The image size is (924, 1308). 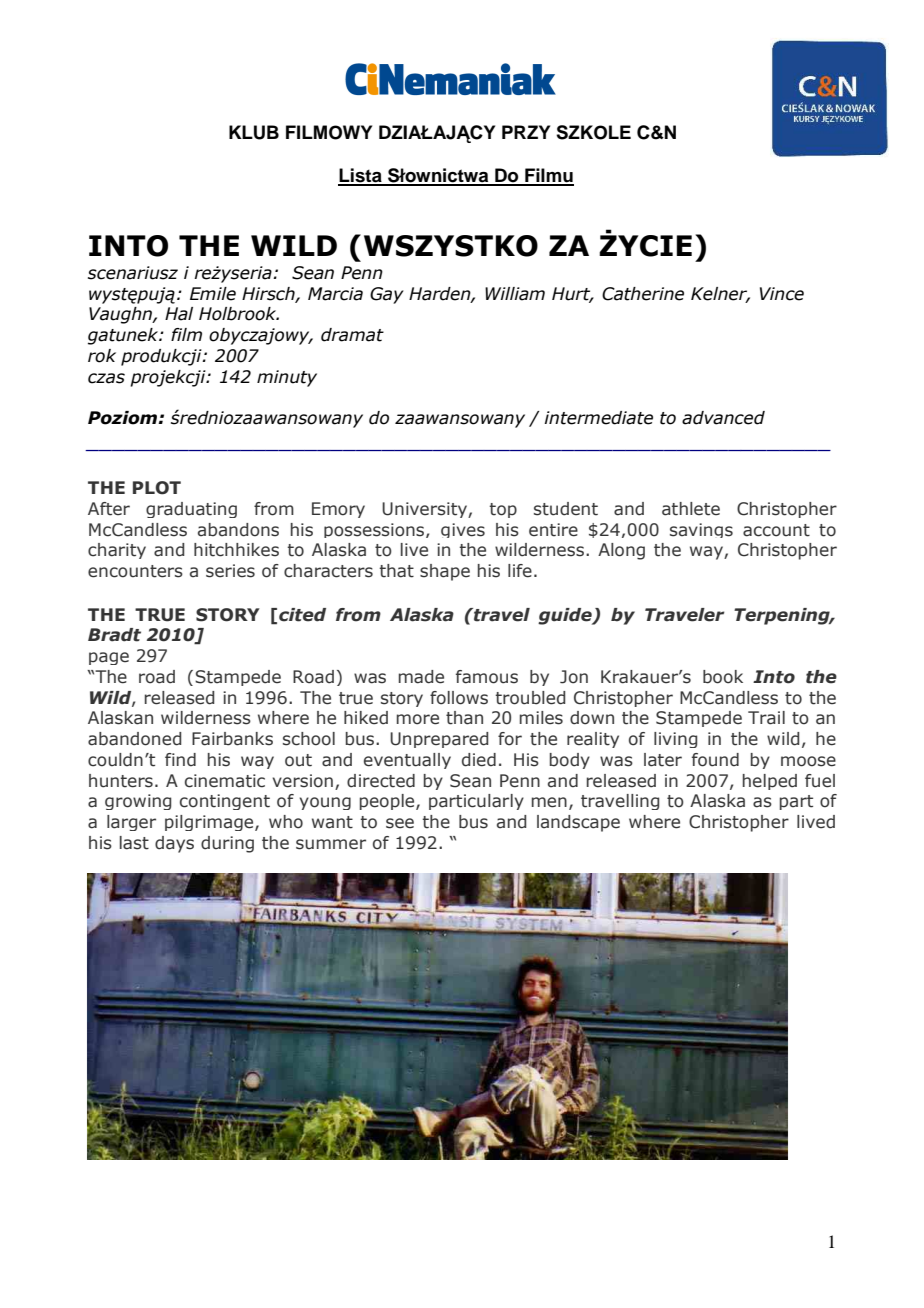 I want to click on Vince, so click(x=782, y=294).
